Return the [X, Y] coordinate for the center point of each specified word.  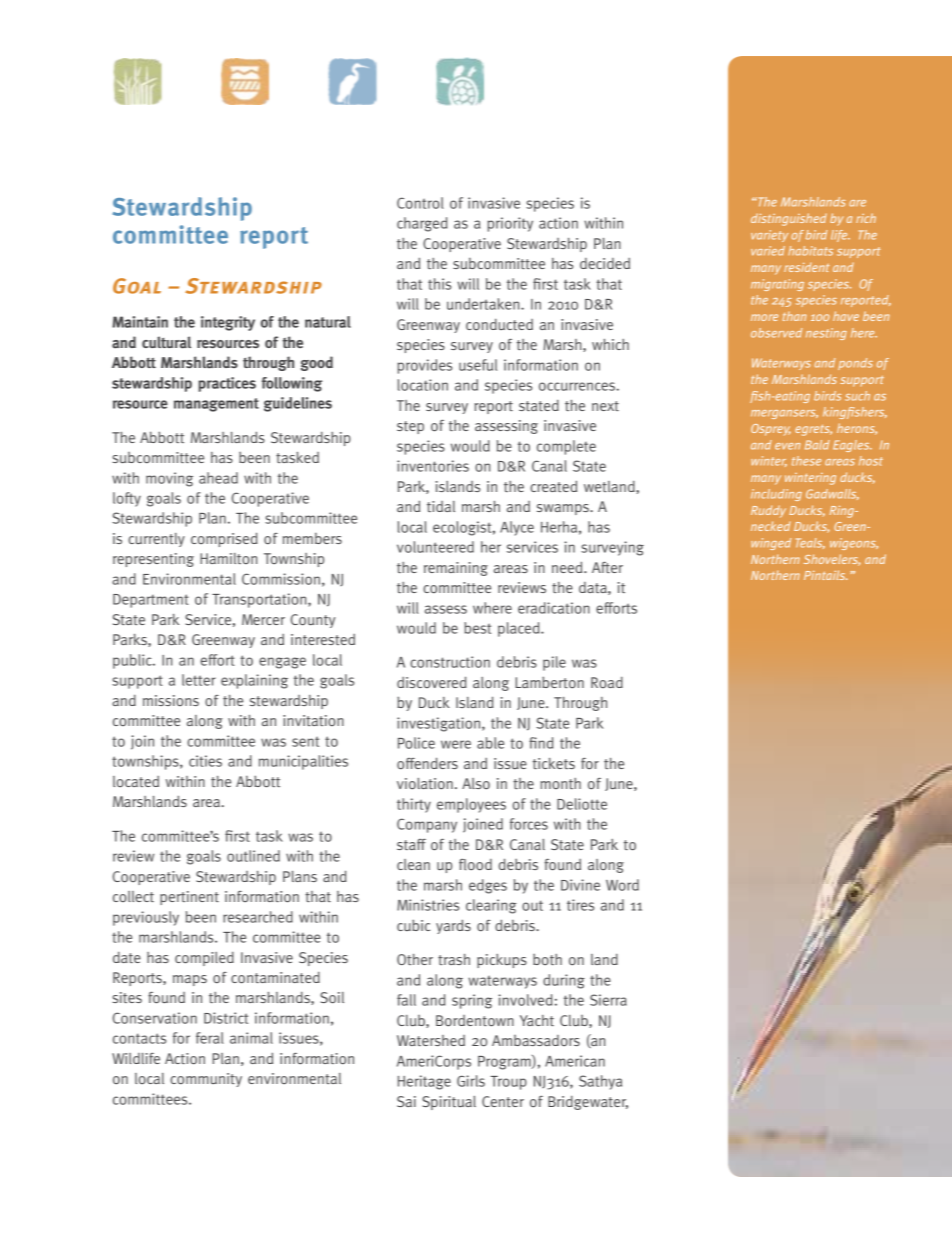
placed [520, 629]
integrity [228, 323]
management [216, 405]
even [787, 446]
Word [622, 885]
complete [566, 447]
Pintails [825, 575]
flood [475, 865]
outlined [253, 856]
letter [199, 680]
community [206, 1080]
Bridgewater [588, 1102]
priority [510, 224]
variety [769, 236]
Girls [471, 1081]
